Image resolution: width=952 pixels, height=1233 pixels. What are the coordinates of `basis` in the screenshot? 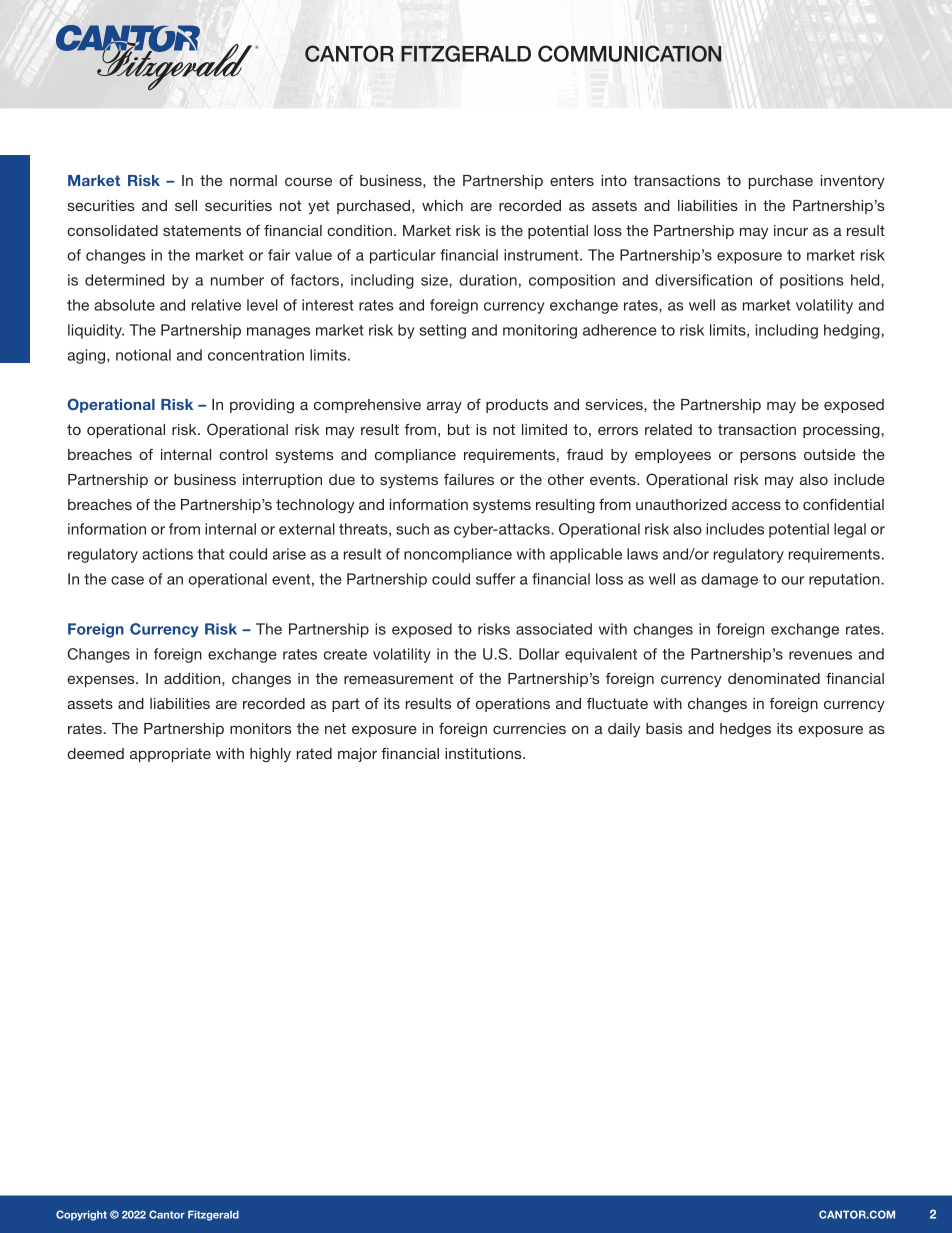 It's located at (664, 728).
